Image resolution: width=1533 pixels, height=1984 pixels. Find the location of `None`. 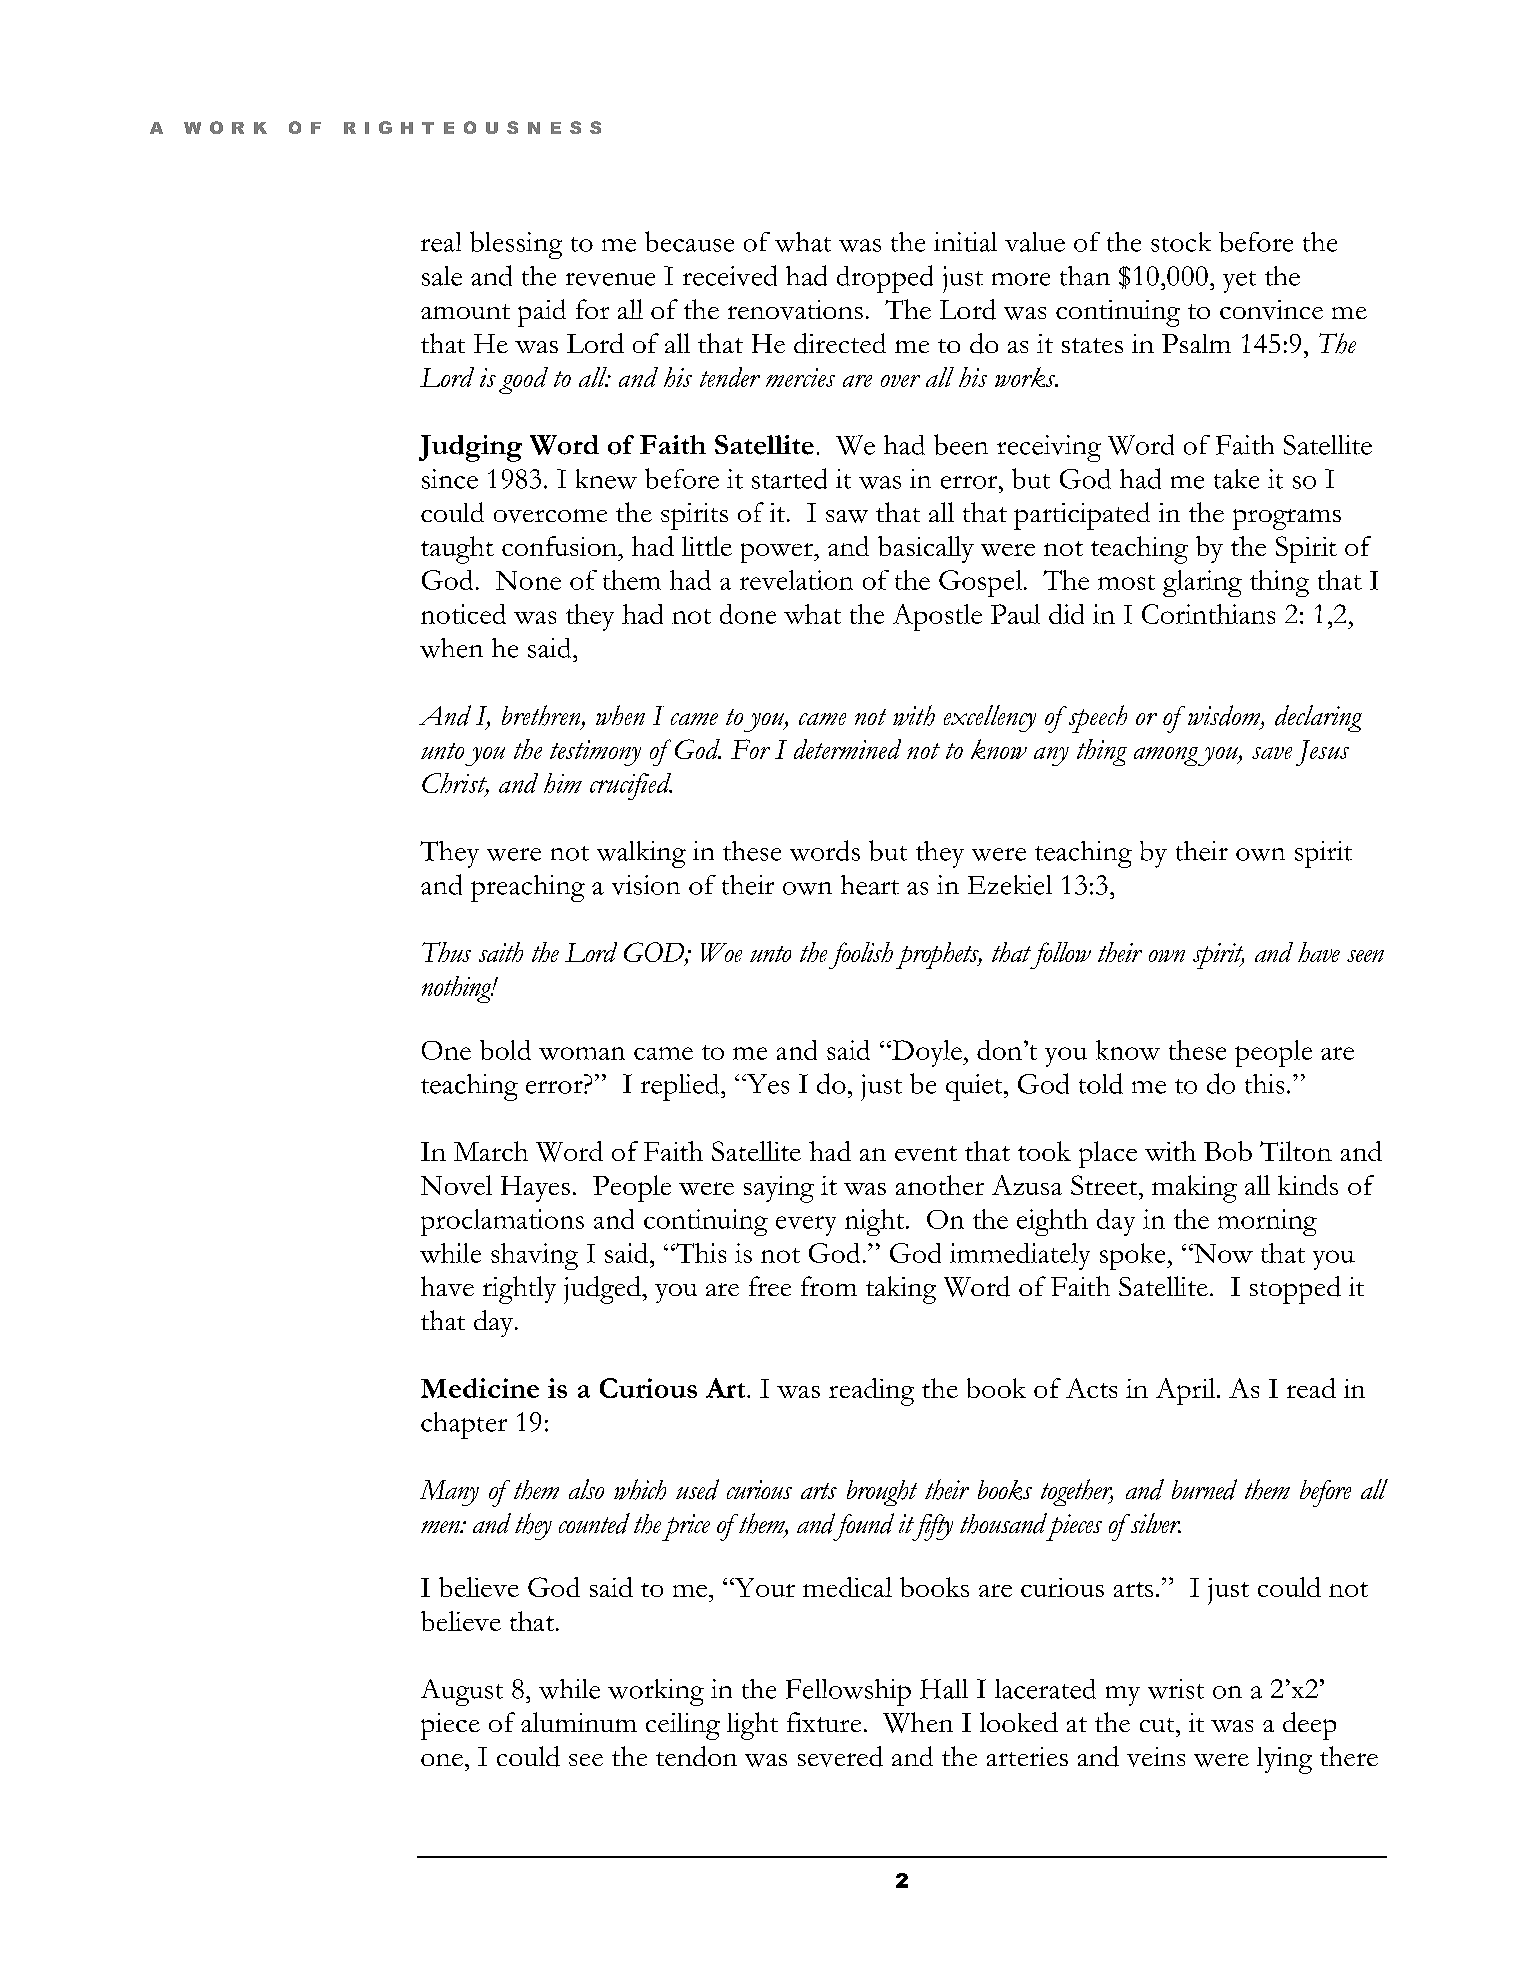

None is located at coordinates (528, 580).
